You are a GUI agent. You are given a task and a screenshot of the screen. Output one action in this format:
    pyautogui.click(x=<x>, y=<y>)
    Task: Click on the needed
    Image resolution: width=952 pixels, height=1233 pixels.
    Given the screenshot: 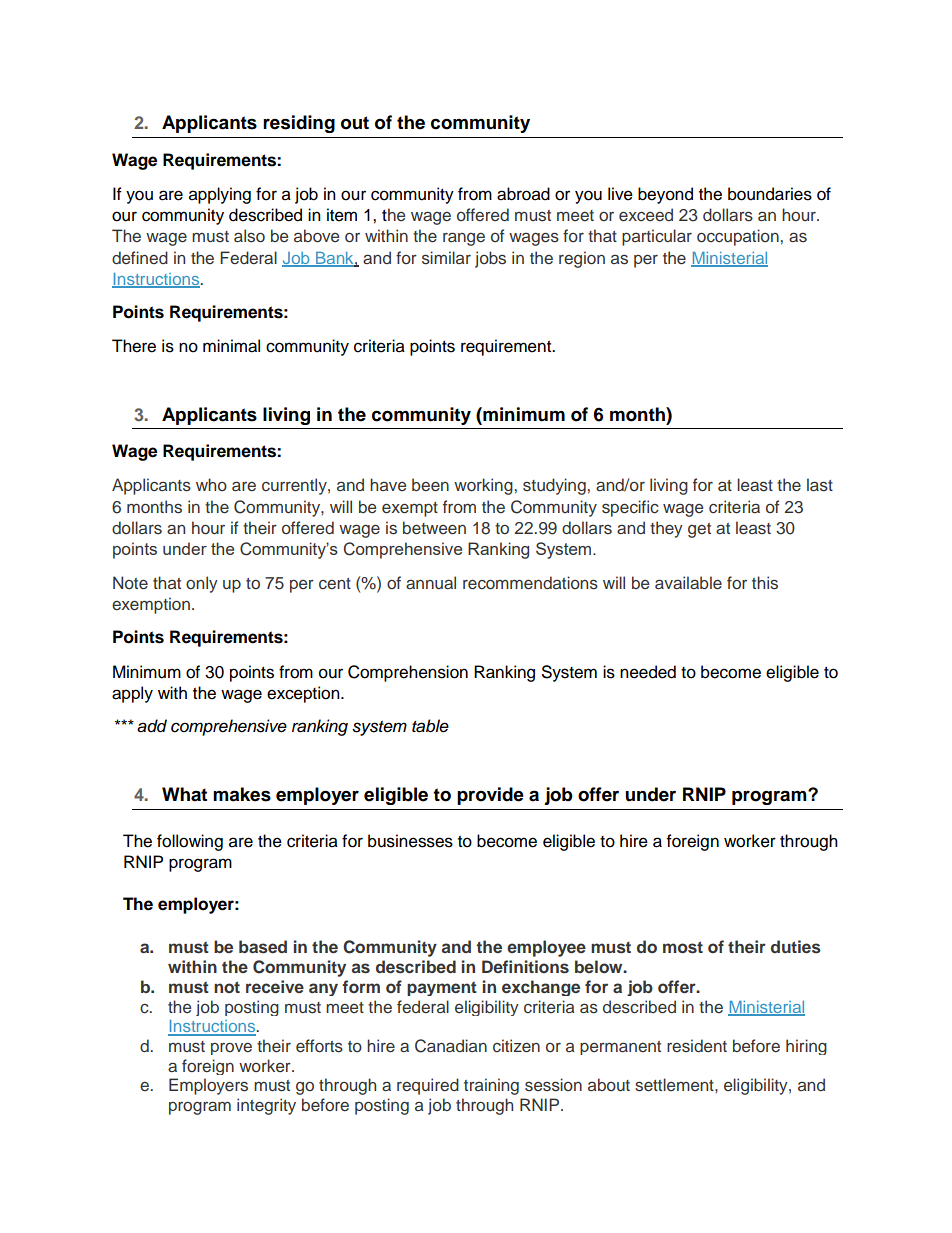 What is the action you would take?
    pyautogui.click(x=648, y=672)
